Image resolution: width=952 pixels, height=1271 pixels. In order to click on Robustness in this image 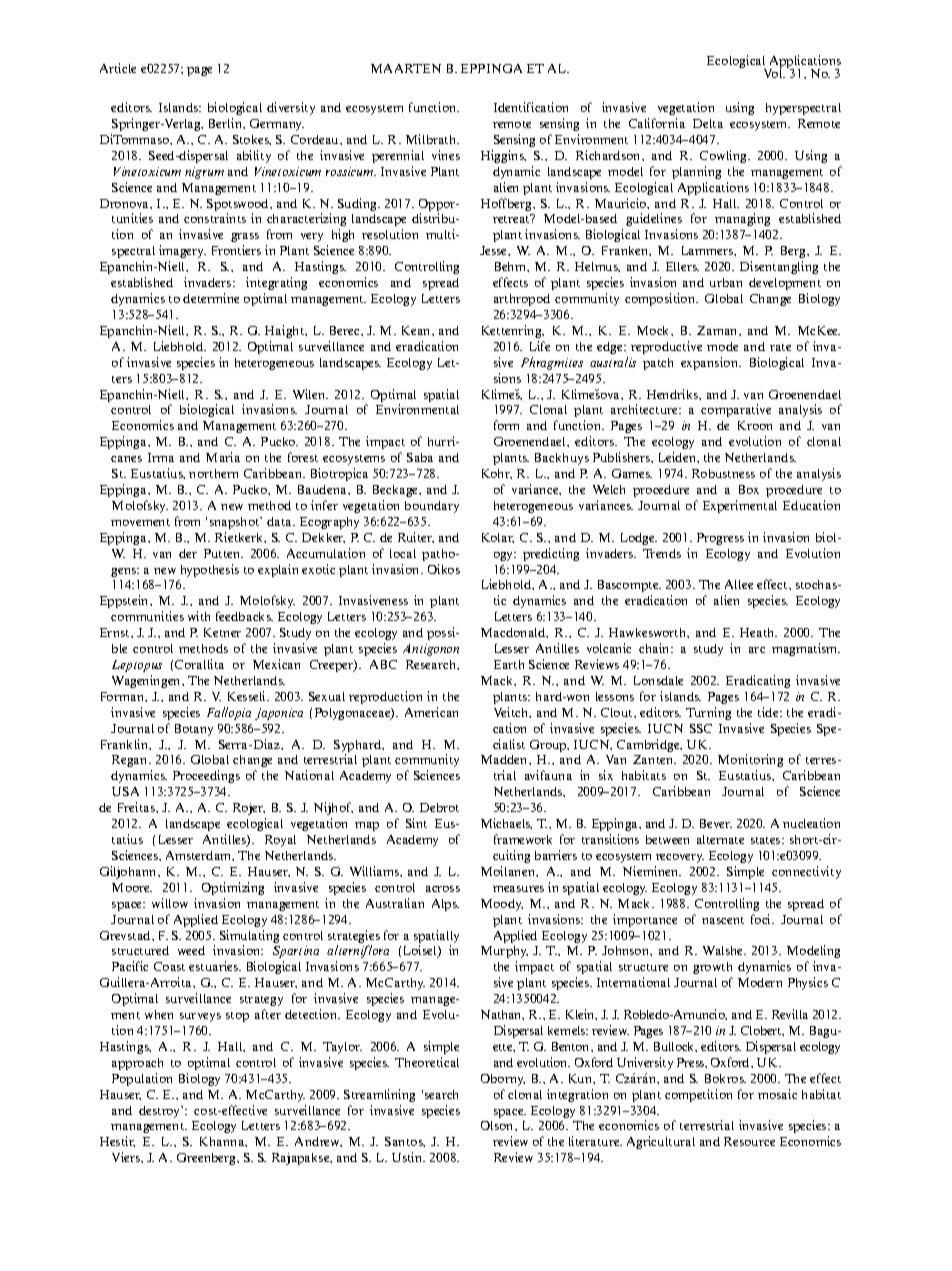, I will do `click(723, 473)`.
